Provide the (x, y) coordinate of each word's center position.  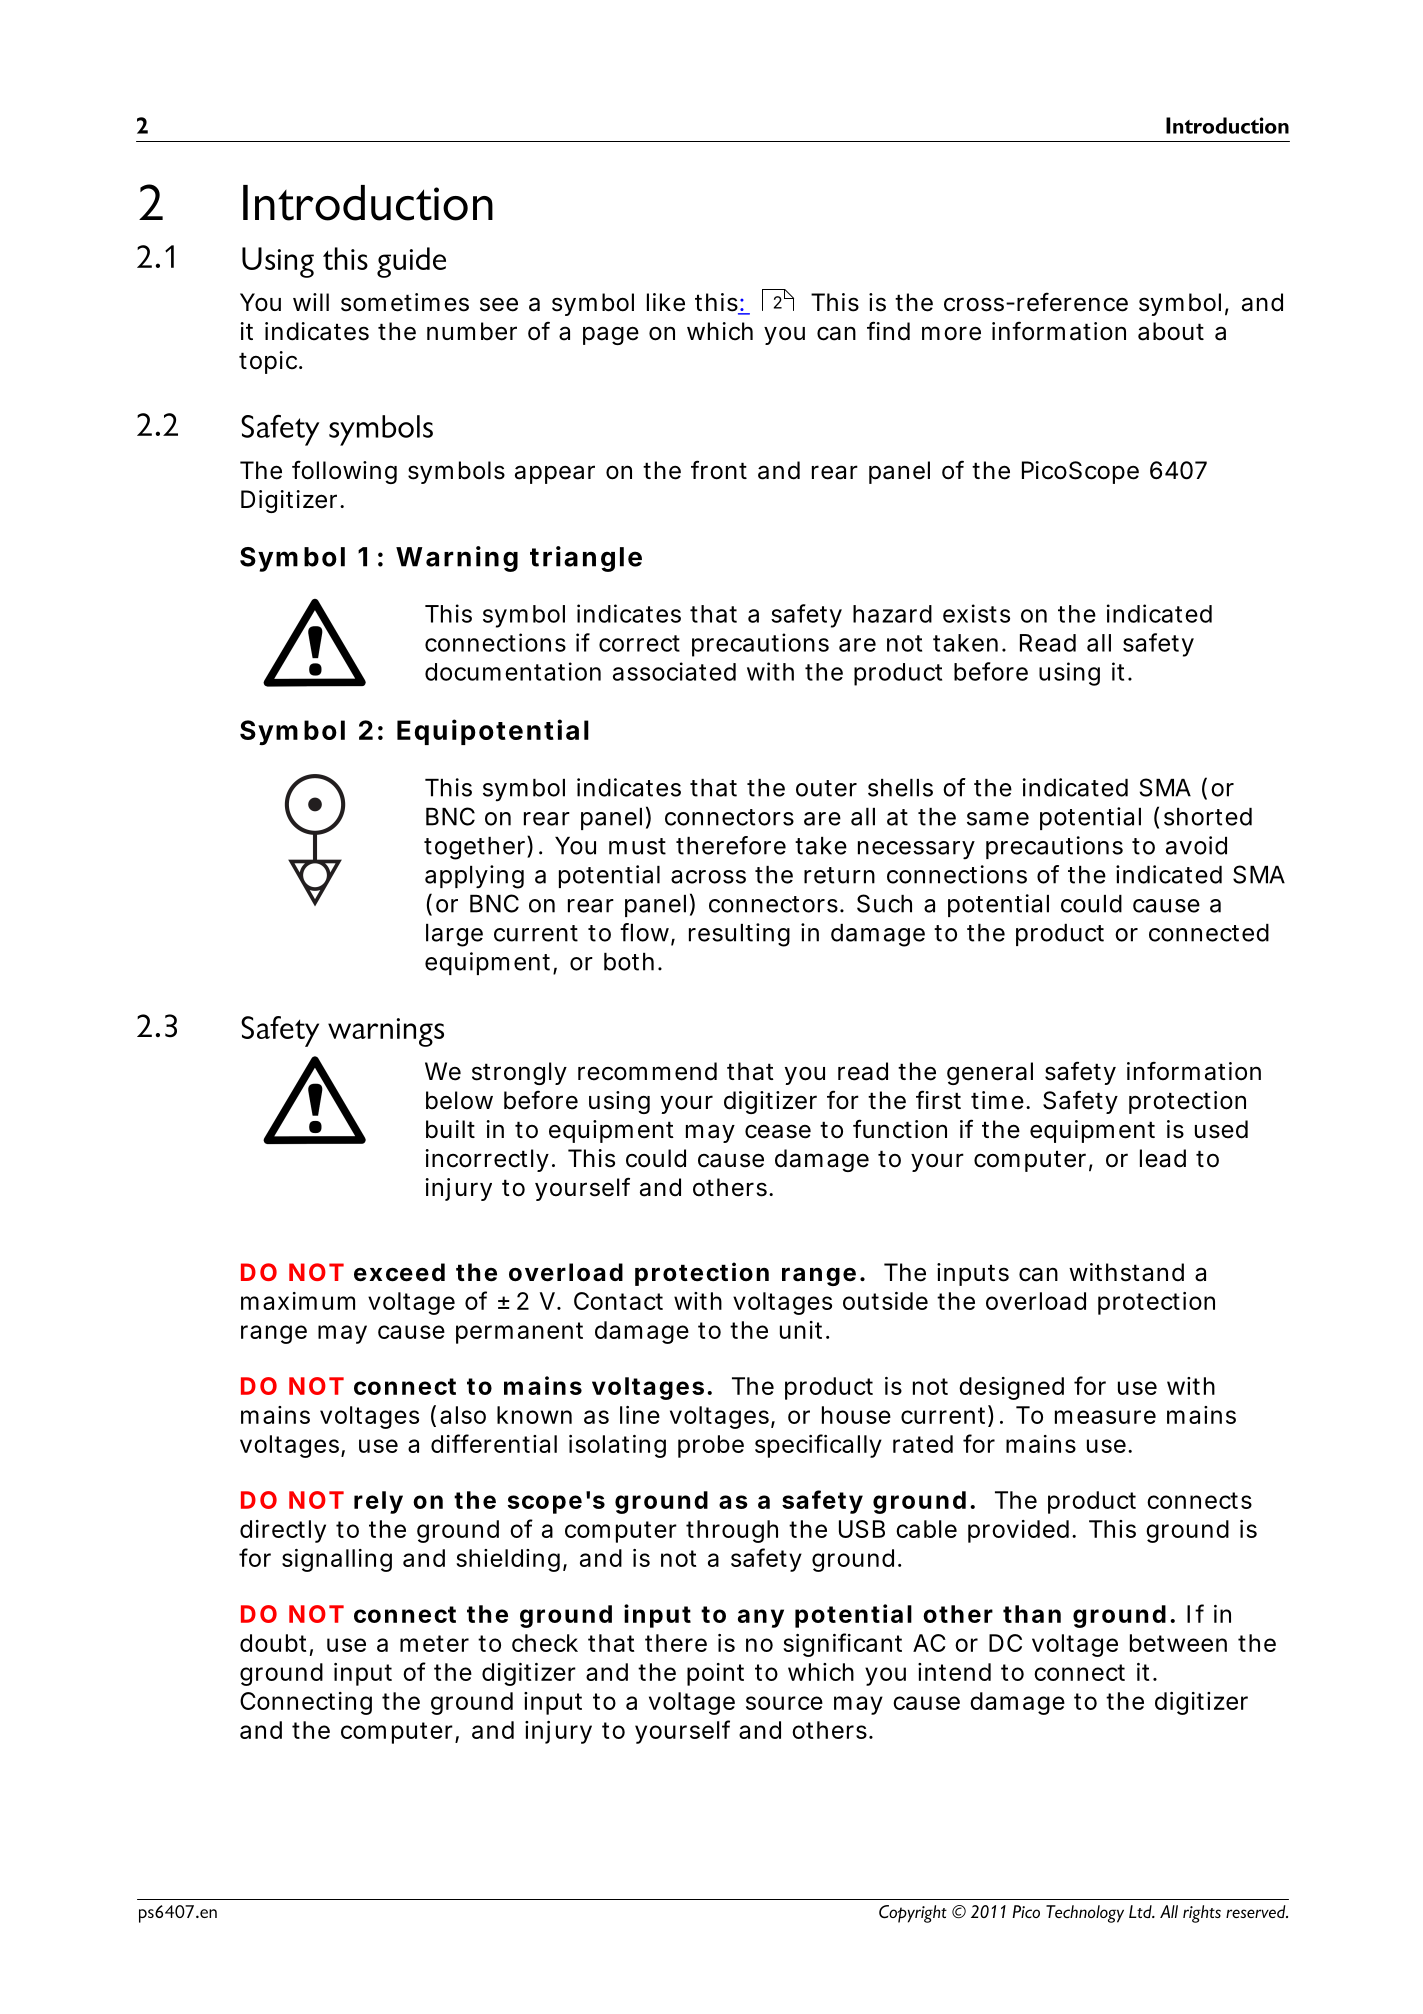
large (454, 935)
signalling (337, 1560)
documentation (513, 671)
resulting (739, 935)
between (1178, 1643)
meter (434, 1643)
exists (976, 613)
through (732, 1531)
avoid (1196, 845)
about (1171, 331)
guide (411, 262)
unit (804, 1330)
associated (674, 671)
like (666, 302)
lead (1163, 1158)
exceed (399, 1272)
